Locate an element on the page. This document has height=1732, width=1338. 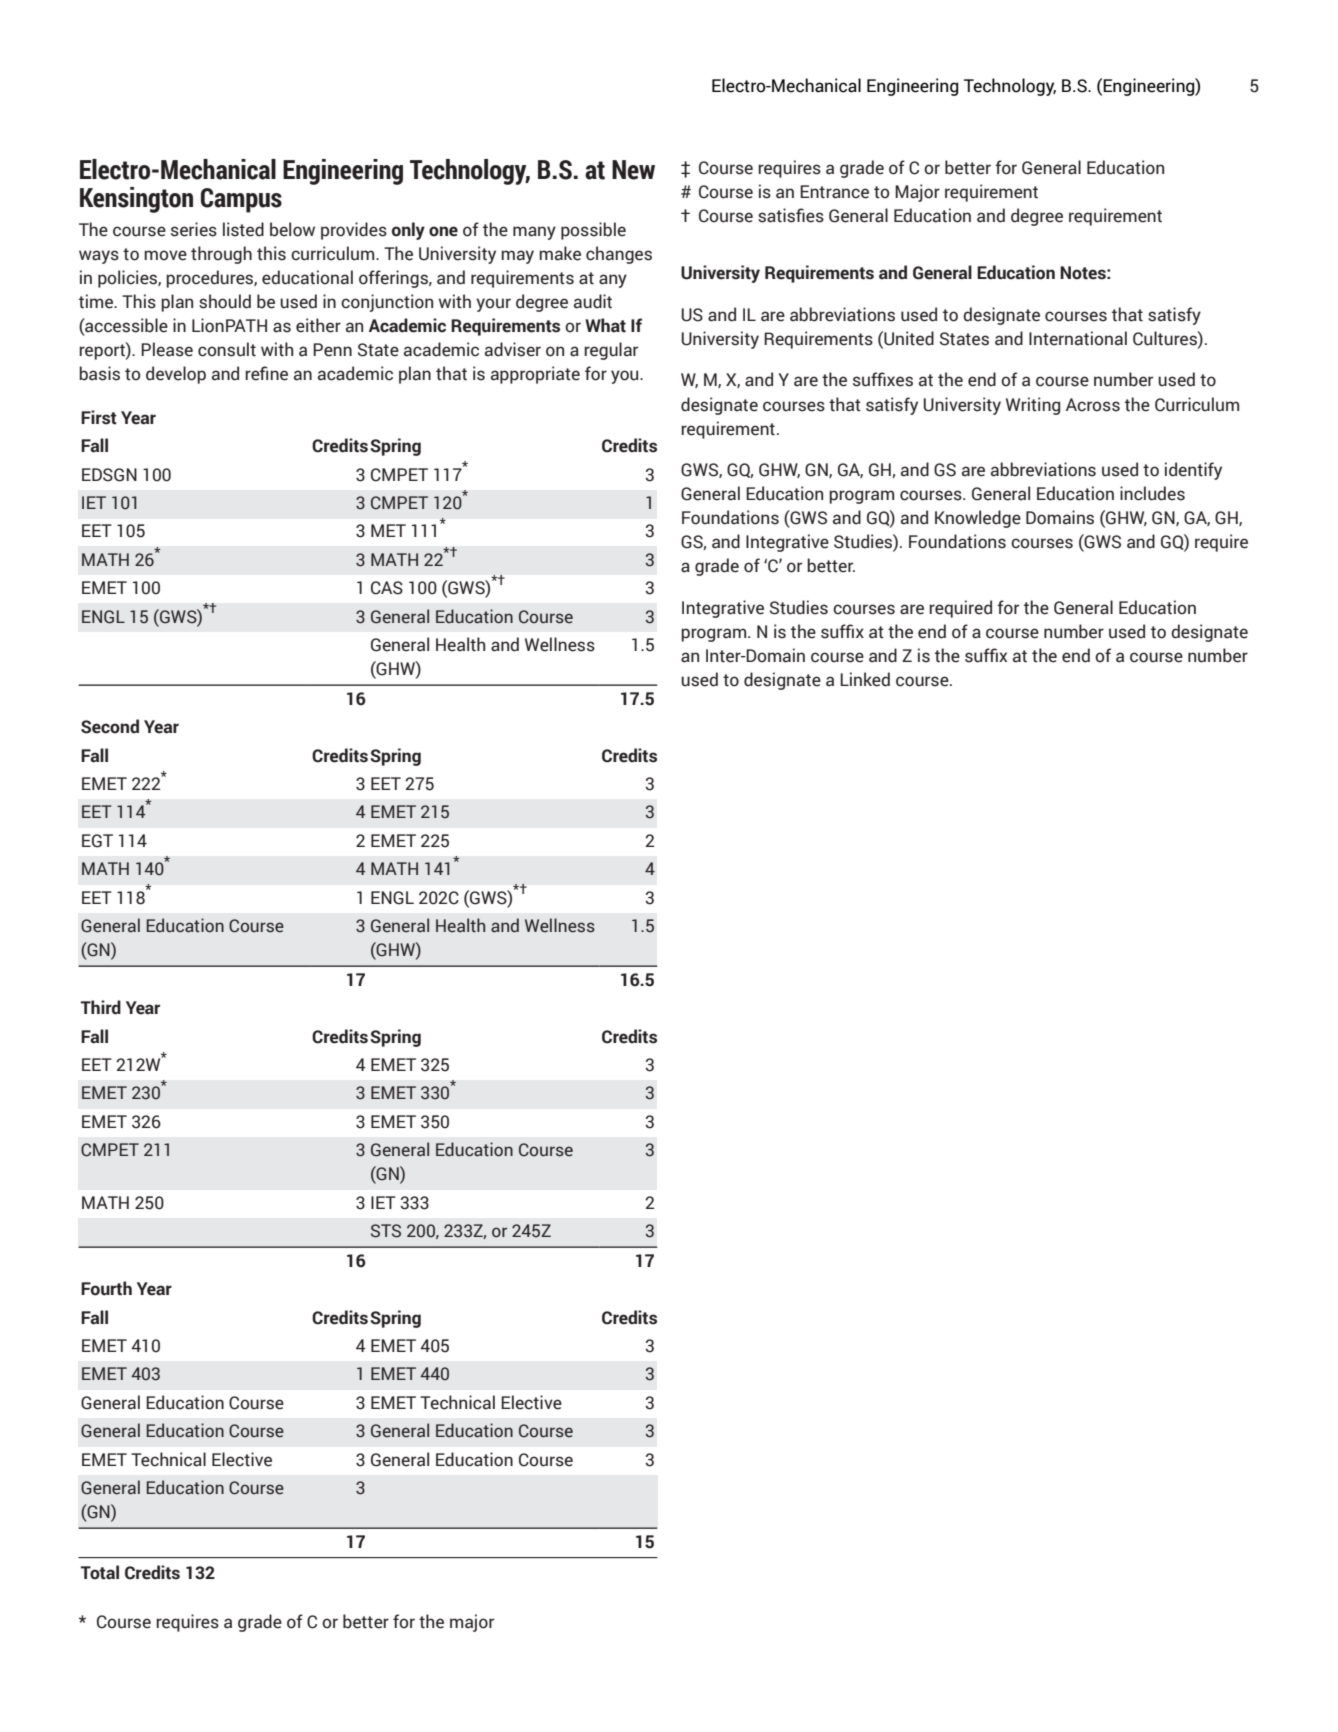
Total is located at coordinates (99, 1572).
